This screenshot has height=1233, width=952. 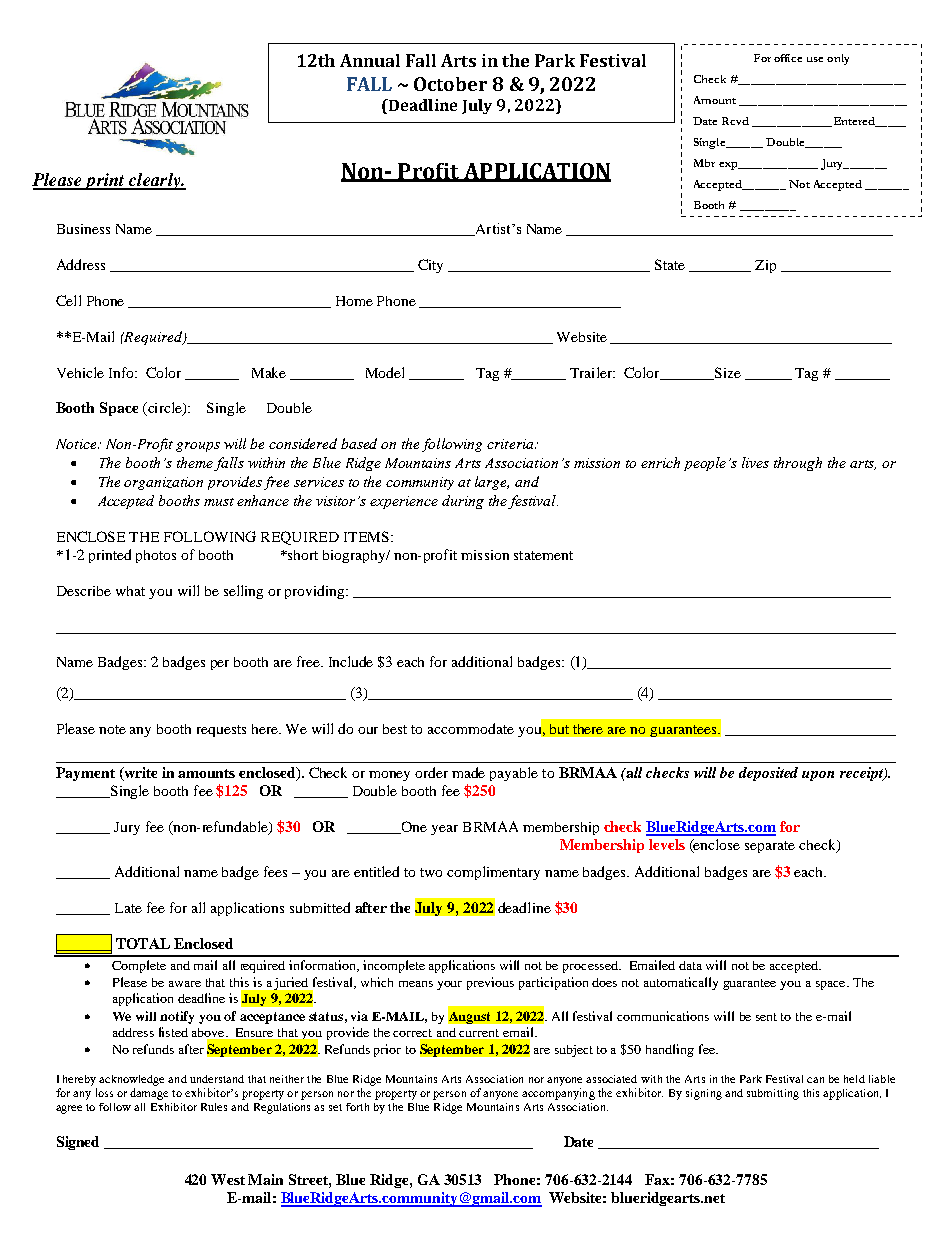 I want to click on made, so click(x=468, y=772).
